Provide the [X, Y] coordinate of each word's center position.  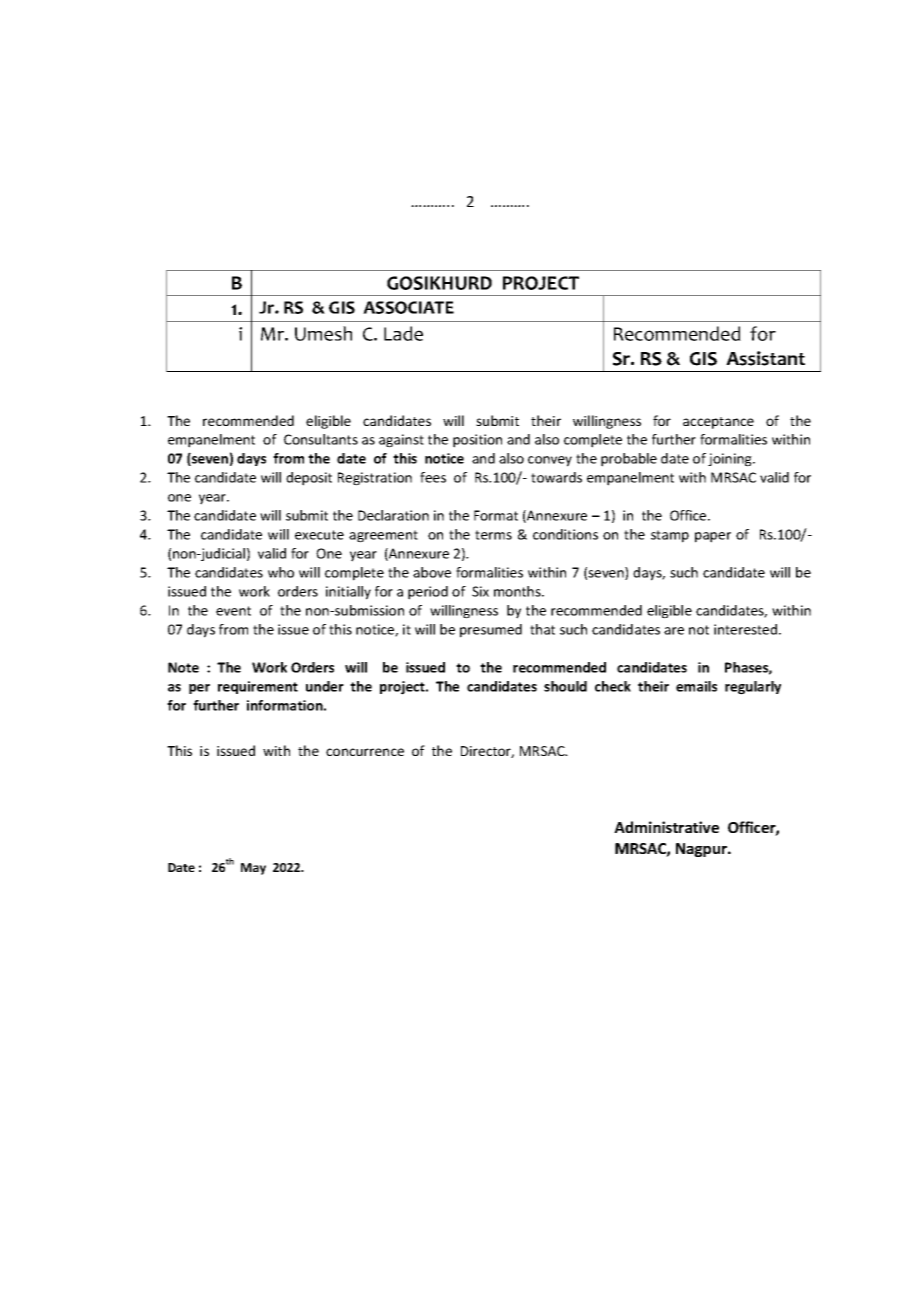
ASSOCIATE [408, 307]
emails [696, 686]
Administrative [666, 827]
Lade [403, 333]
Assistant [765, 358]
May [253, 869]
